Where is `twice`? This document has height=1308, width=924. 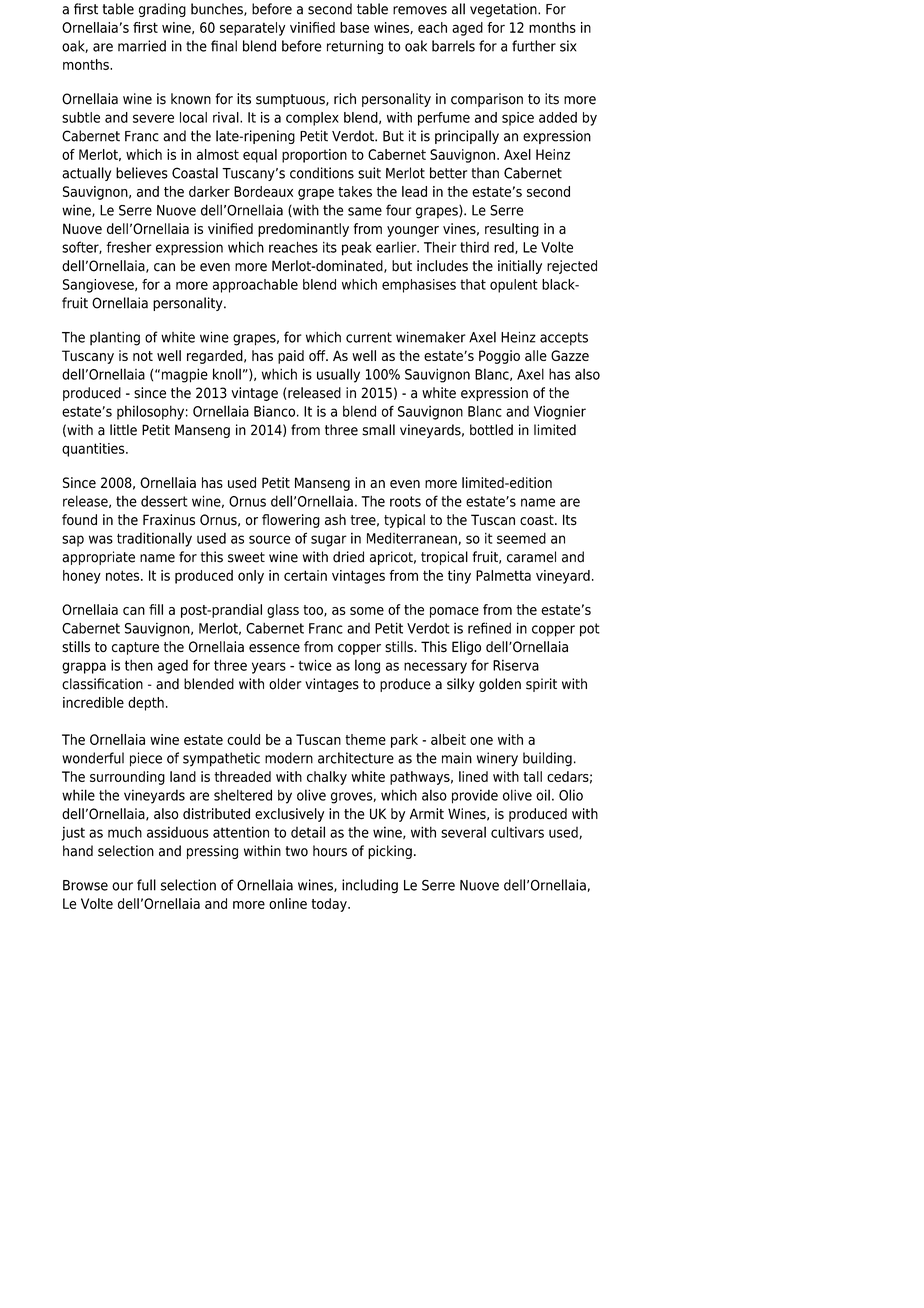
twice is located at coordinates (315, 665).
